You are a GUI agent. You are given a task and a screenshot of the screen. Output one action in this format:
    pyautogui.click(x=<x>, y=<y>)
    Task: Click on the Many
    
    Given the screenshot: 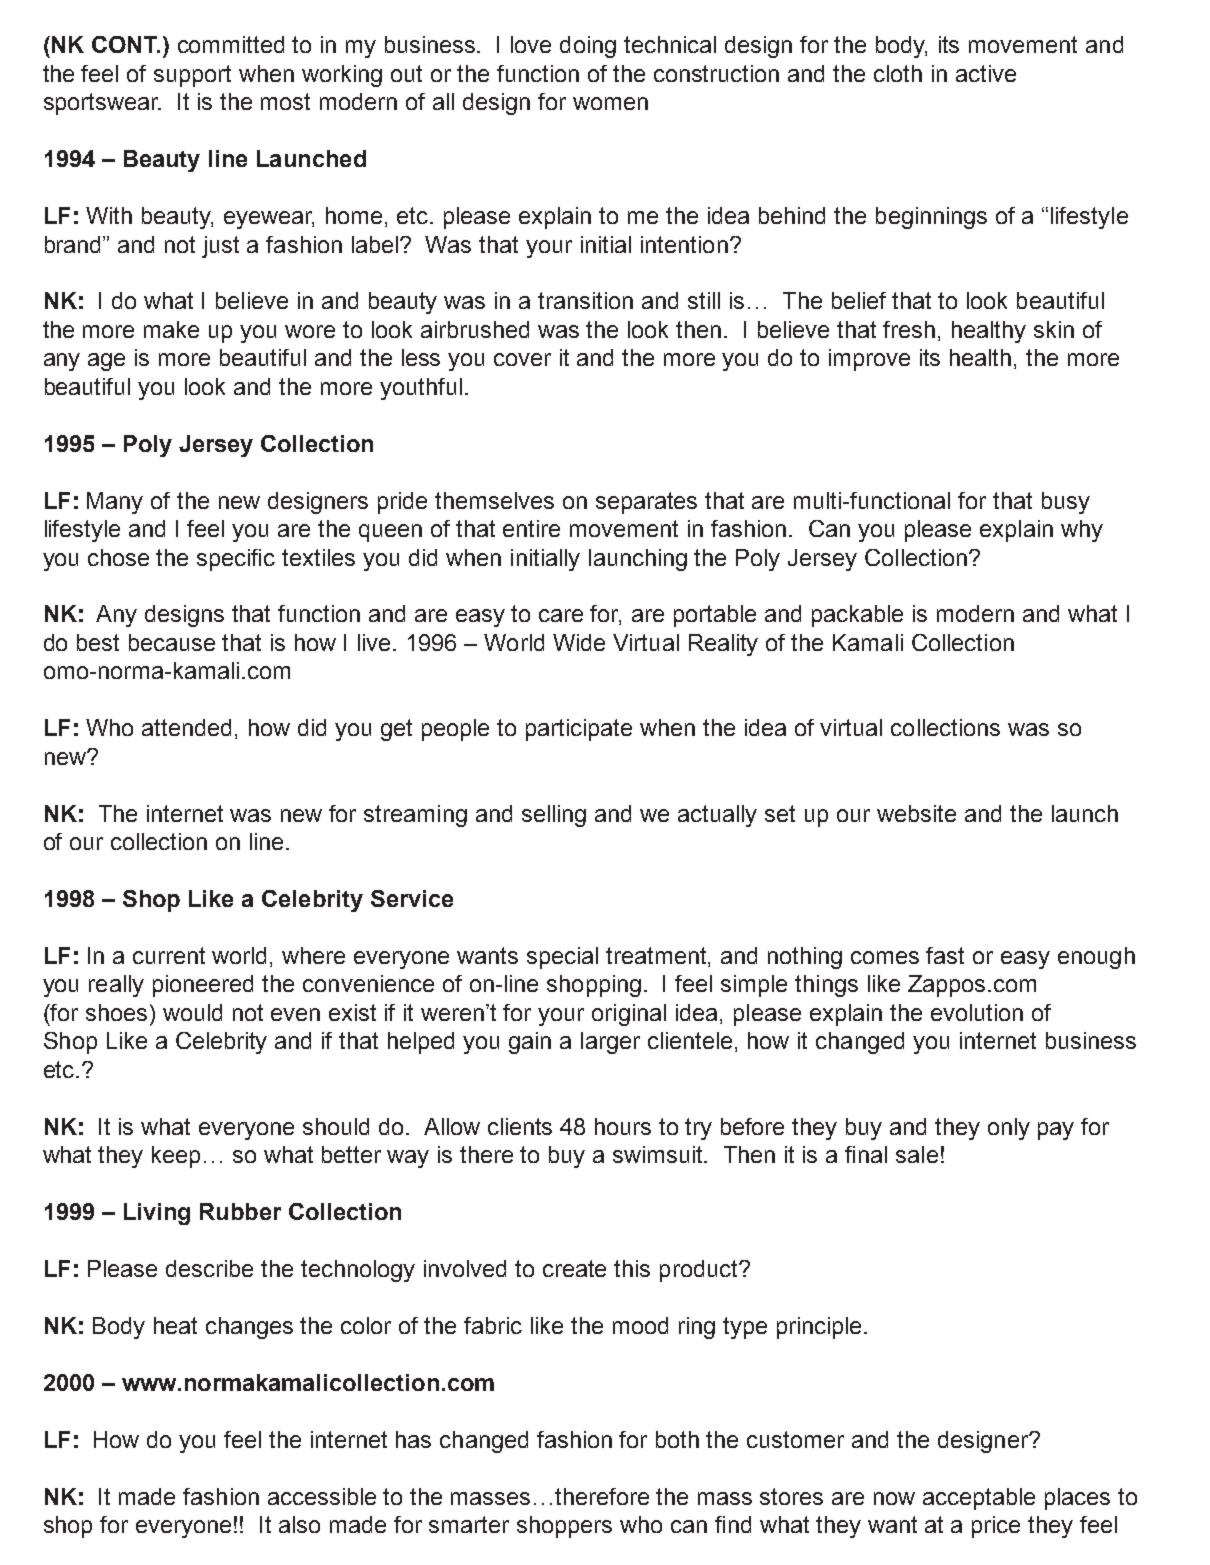 What is the action you would take?
    pyautogui.click(x=115, y=503)
